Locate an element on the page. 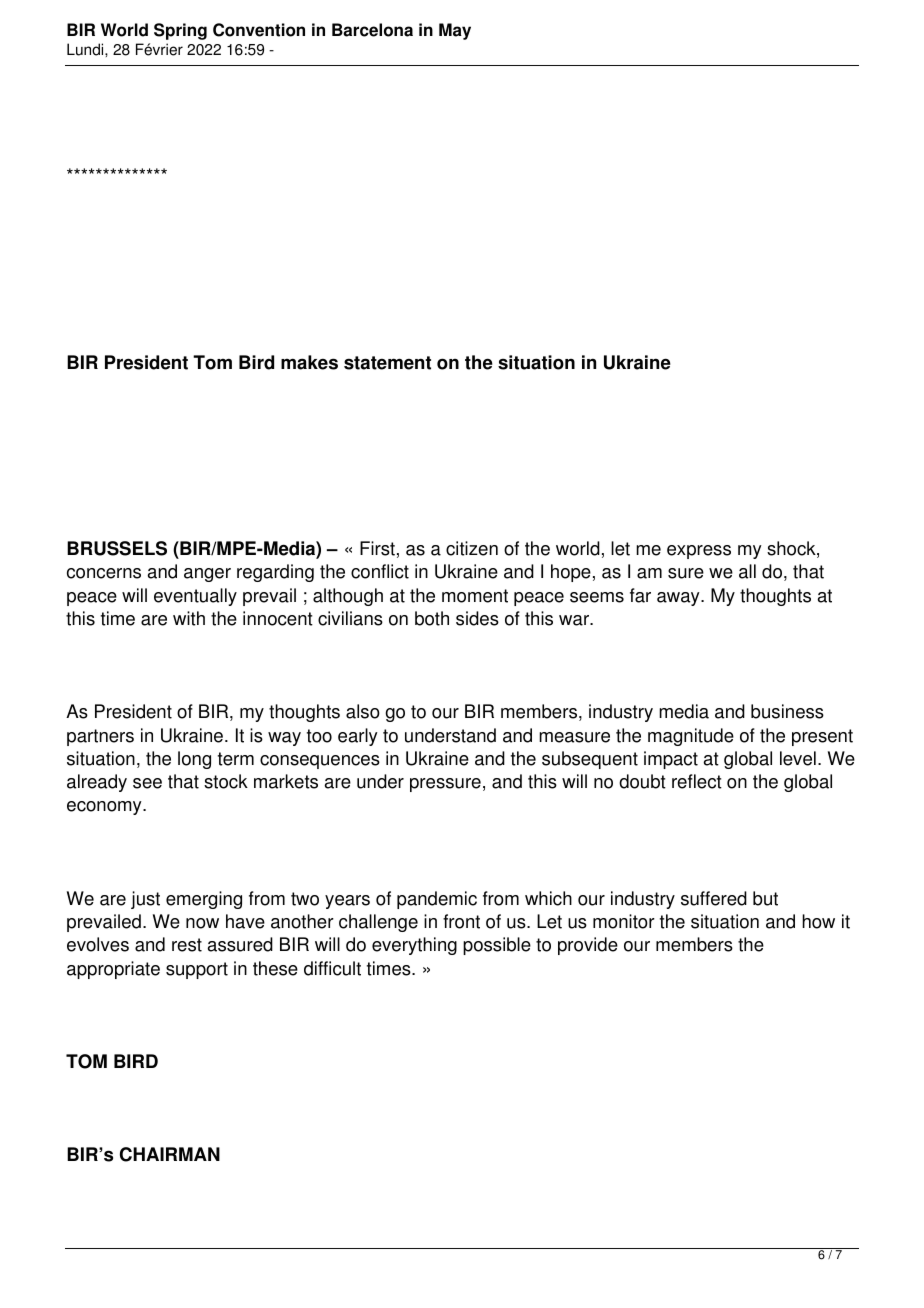  early is located at coordinates (358, 737).
